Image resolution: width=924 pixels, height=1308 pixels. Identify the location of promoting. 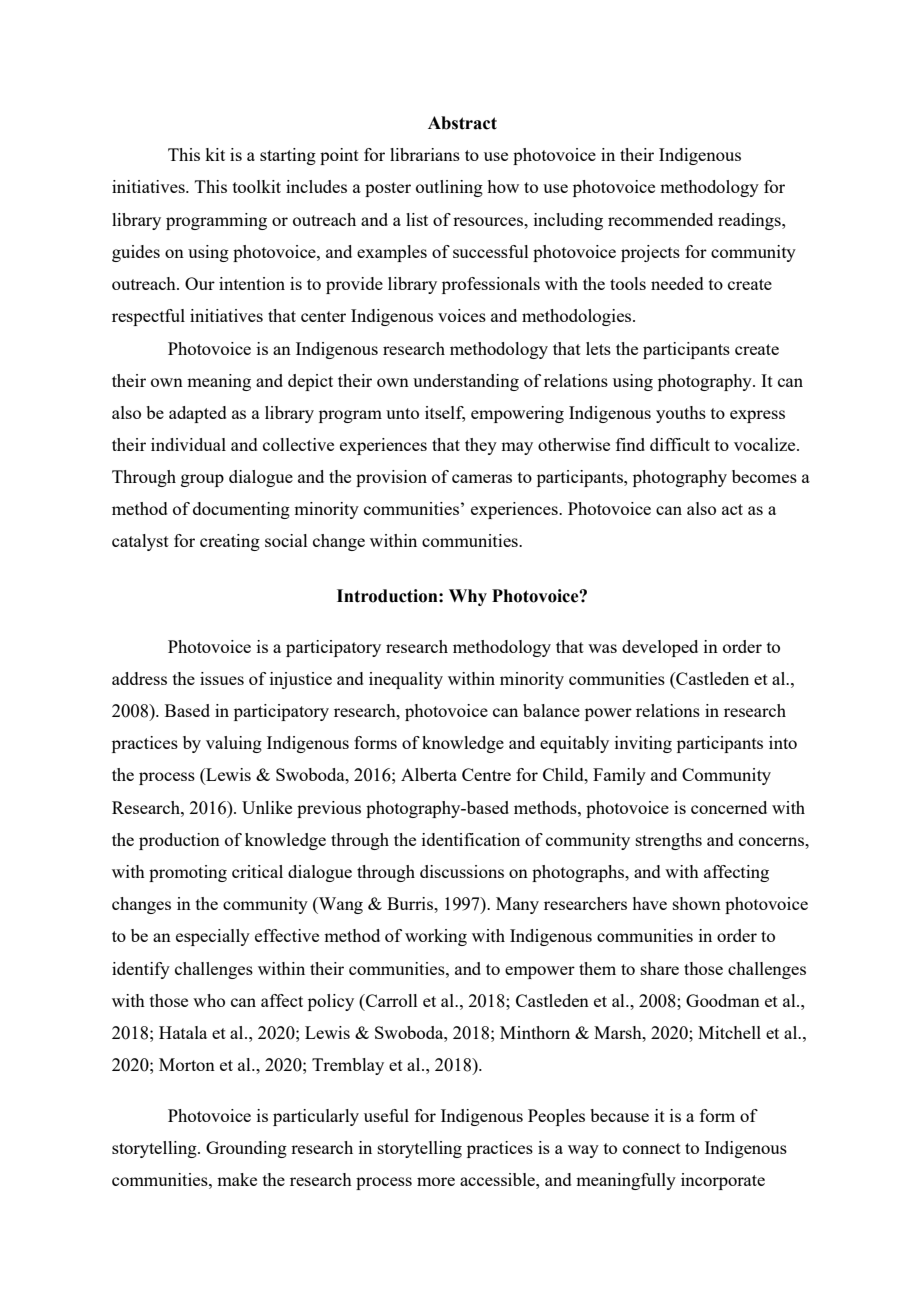
(188, 873).
